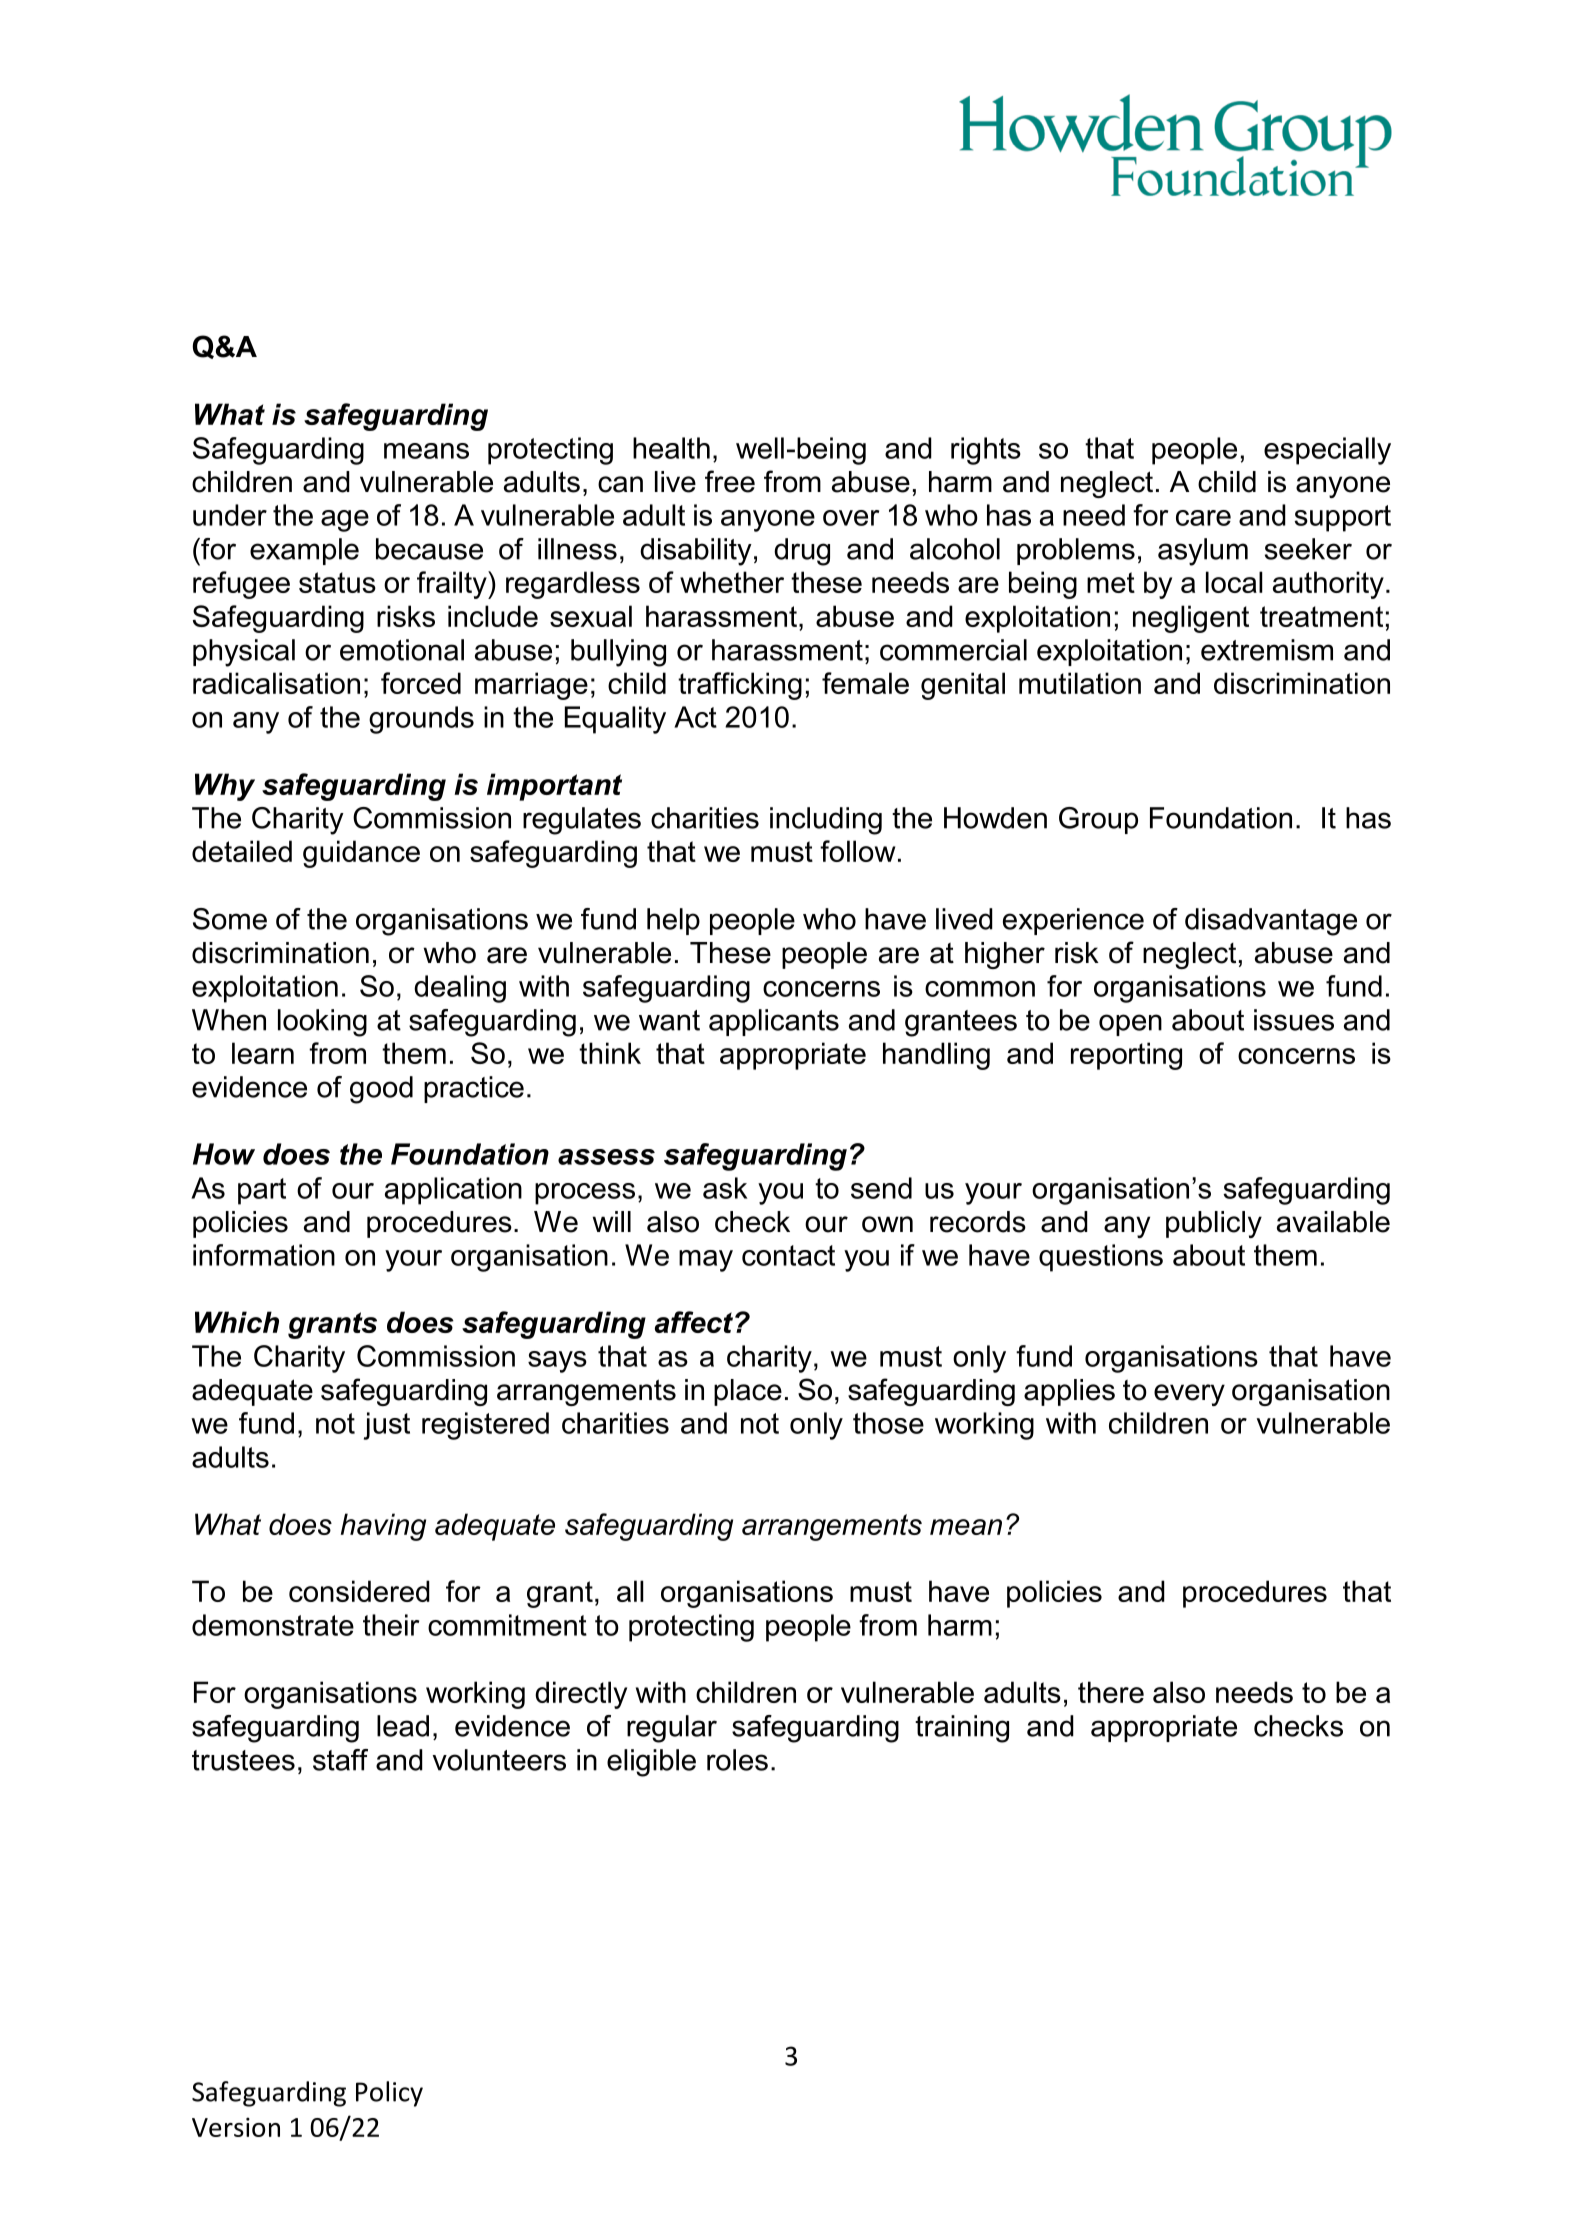  Describe the element at coordinates (304, 551) in the screenshot. I see `example` at that location.
